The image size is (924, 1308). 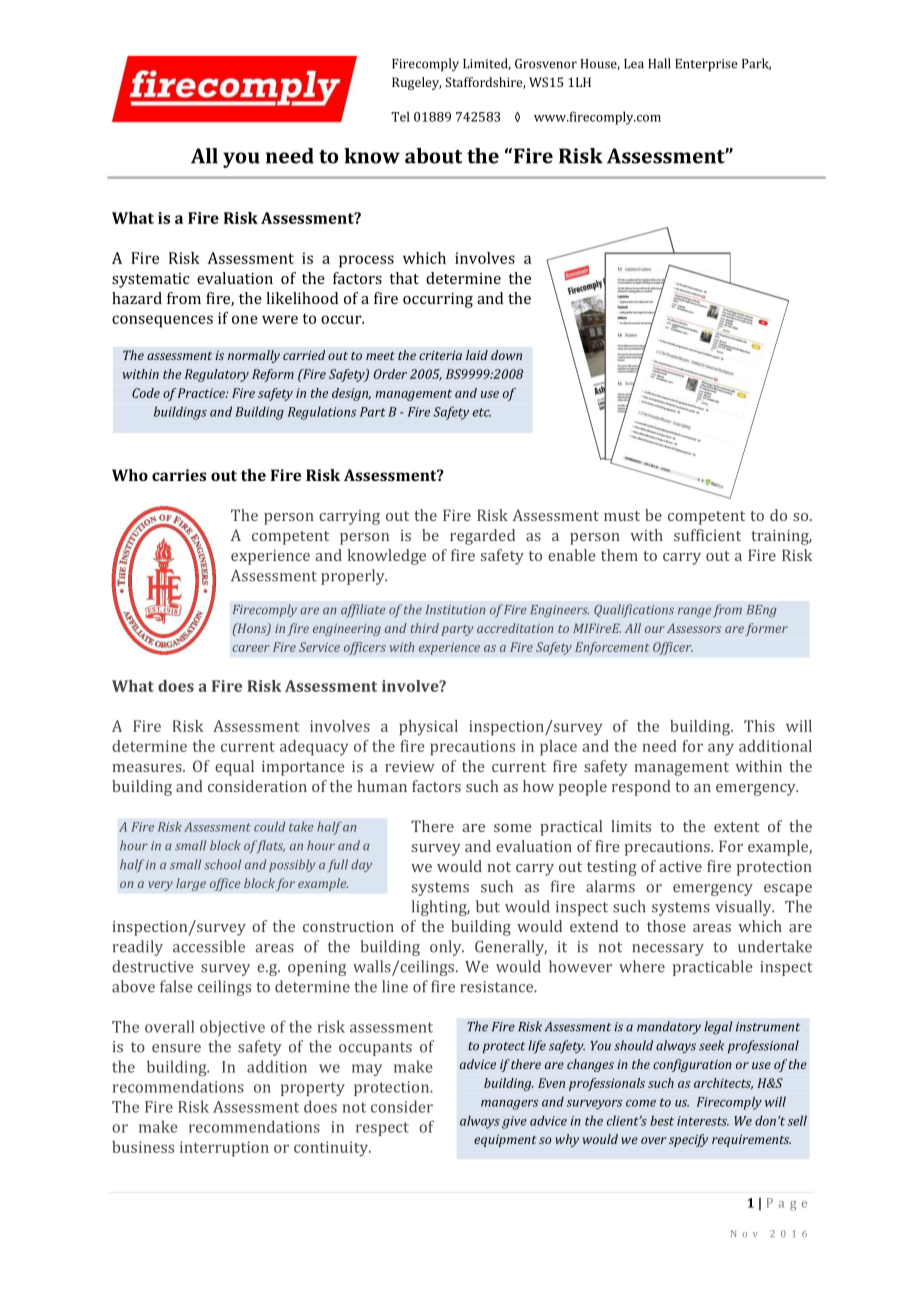 I want to click on career, so click(x=251, y=648).
